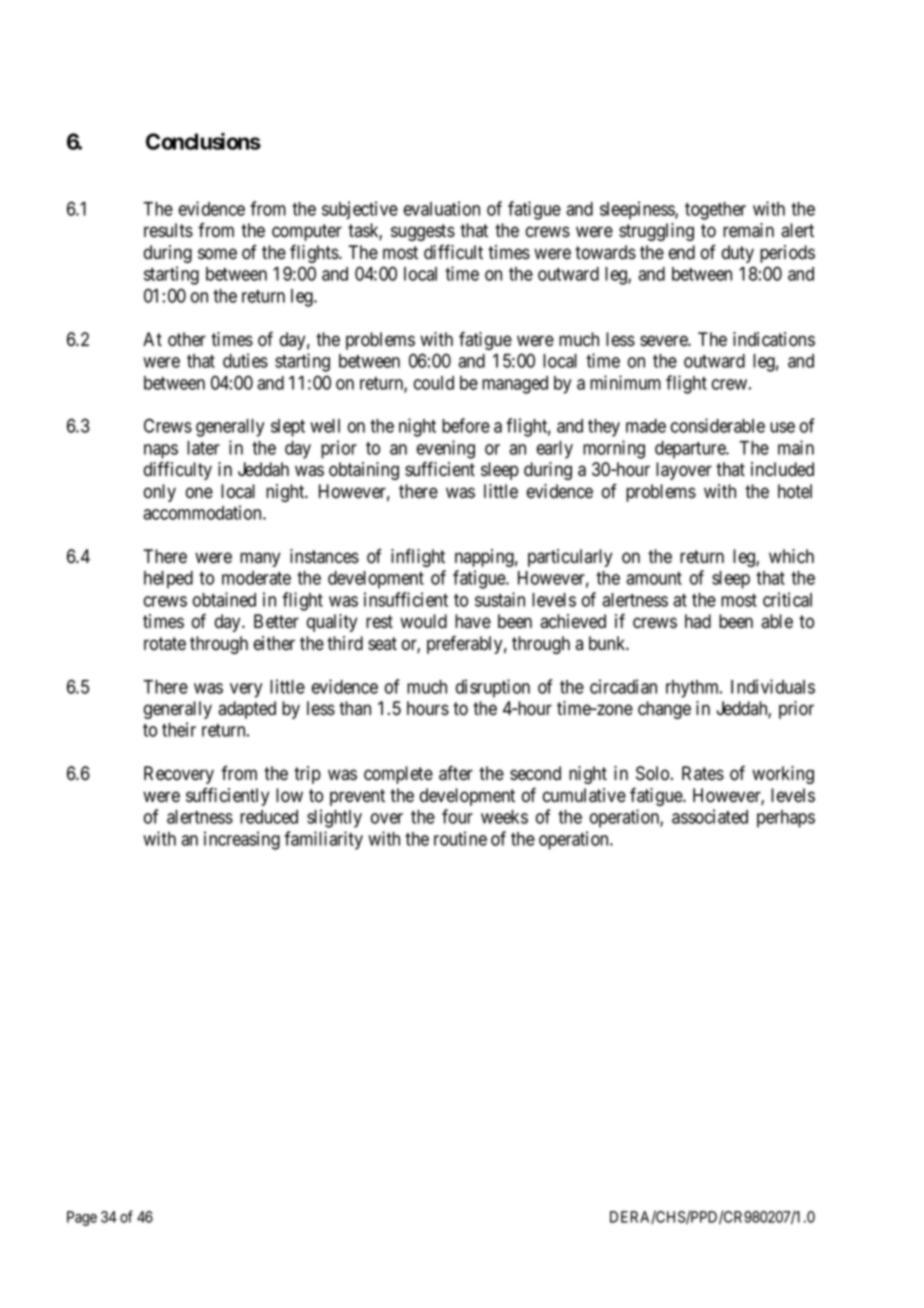 The width and height of the image is (924, 1308). What do you see at coordinates (500, 599) in the image?
I see `sustain` at bounding box center [500, 599].
